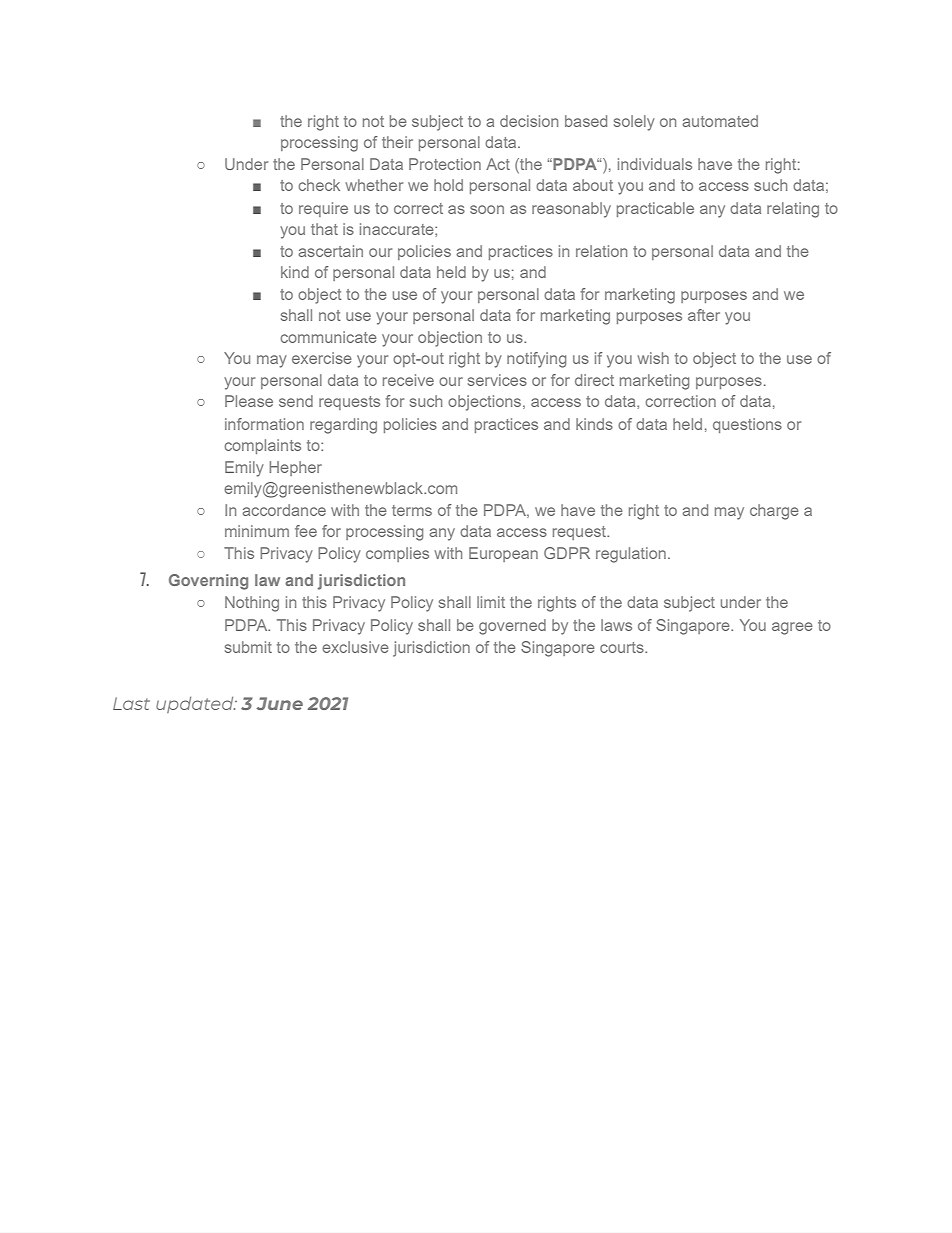 The width and height of the document is (952, 1233). Describe the element at coordinates (319, 185) in the document. I see `check` at that location.
